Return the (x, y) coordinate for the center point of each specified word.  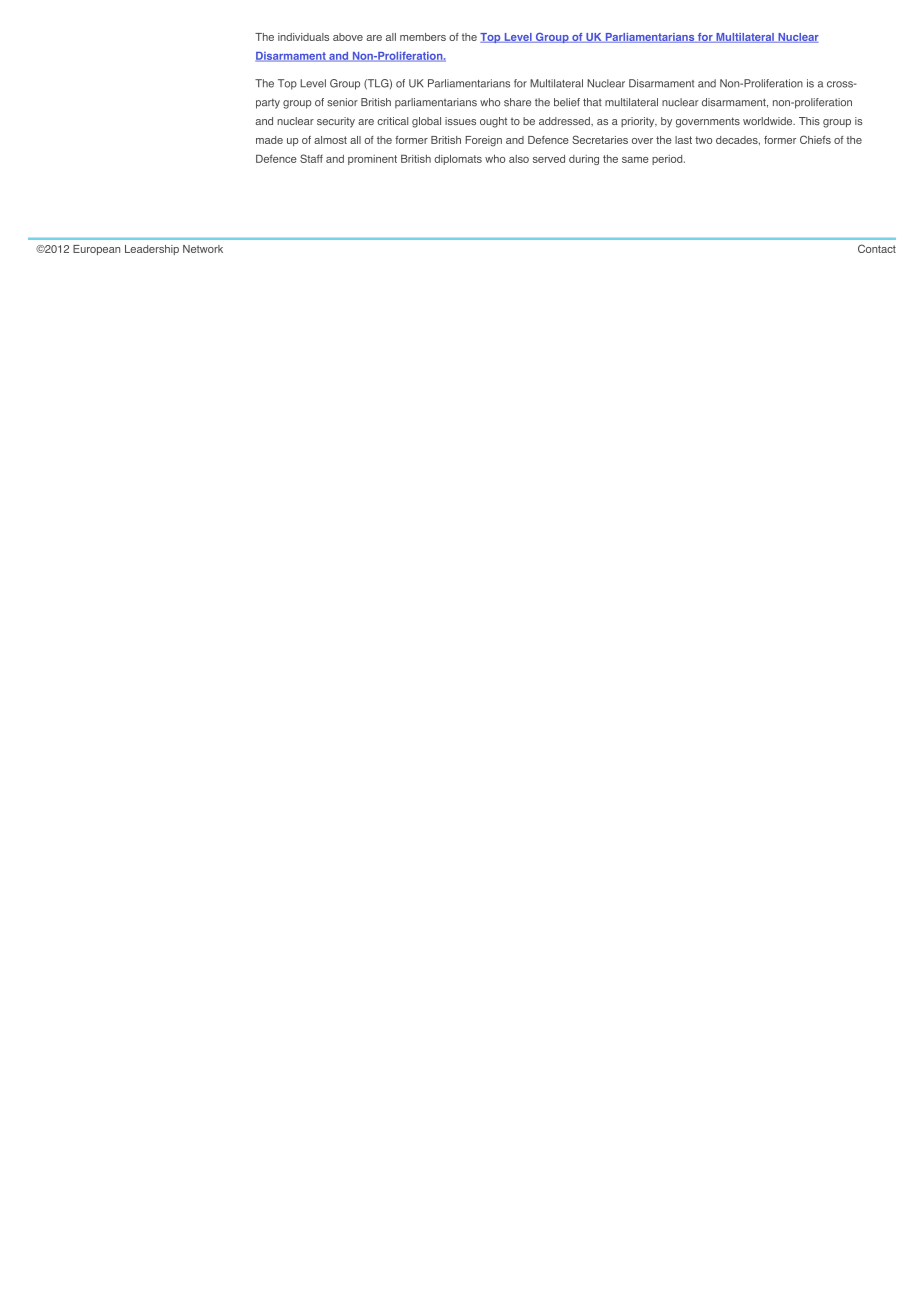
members (423, 37)
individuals (303, 37)
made (269, 140)
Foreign (483, 141)
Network (203, 249)
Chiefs (815, 139)
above (348, 37)
